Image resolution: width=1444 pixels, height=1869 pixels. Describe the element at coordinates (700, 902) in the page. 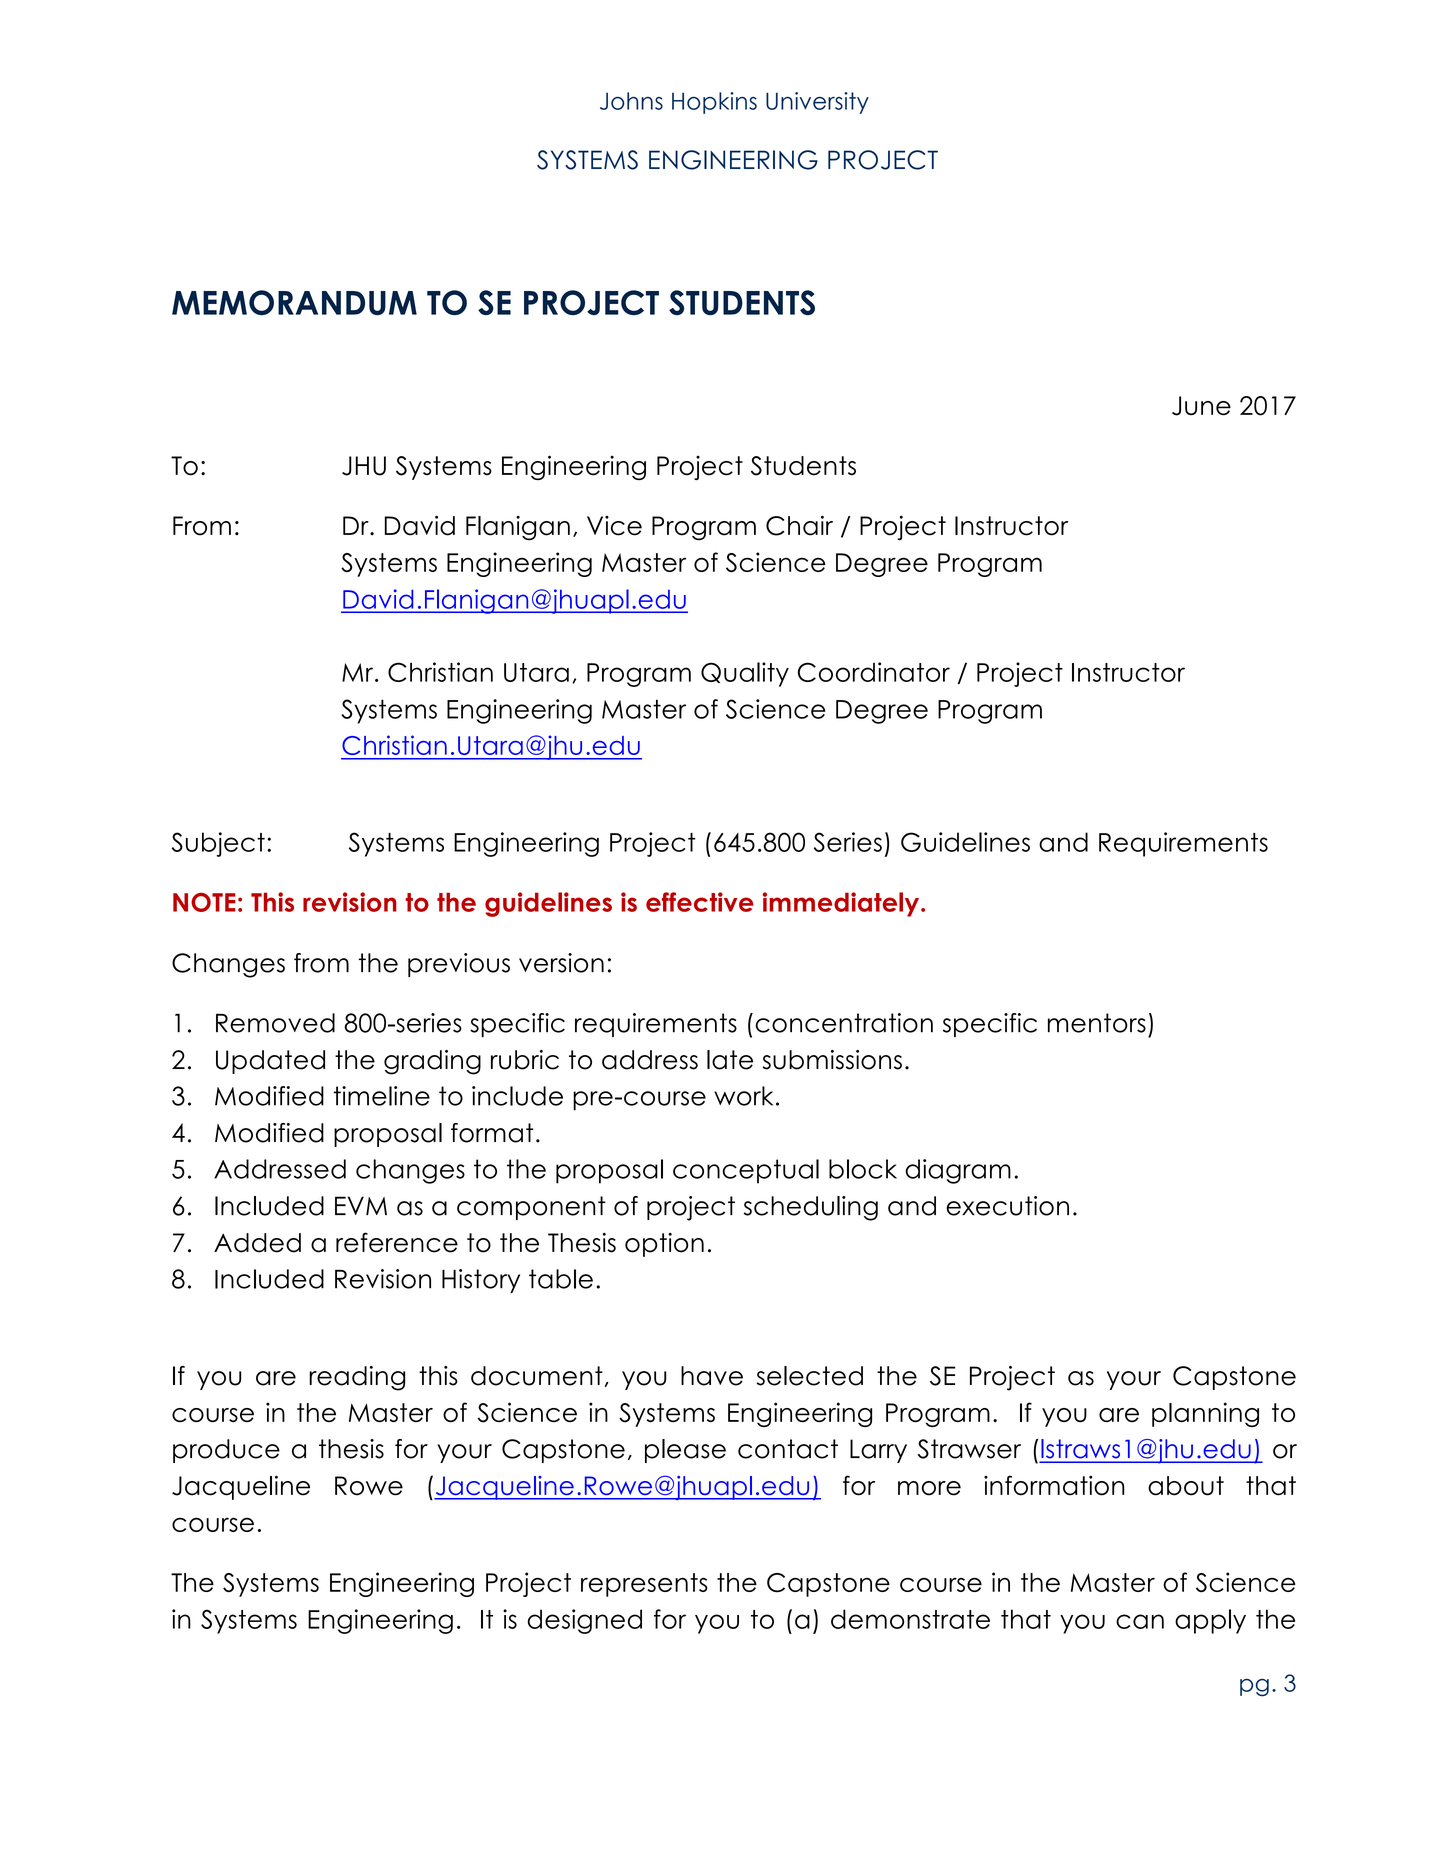

I see `effective` at that location.
